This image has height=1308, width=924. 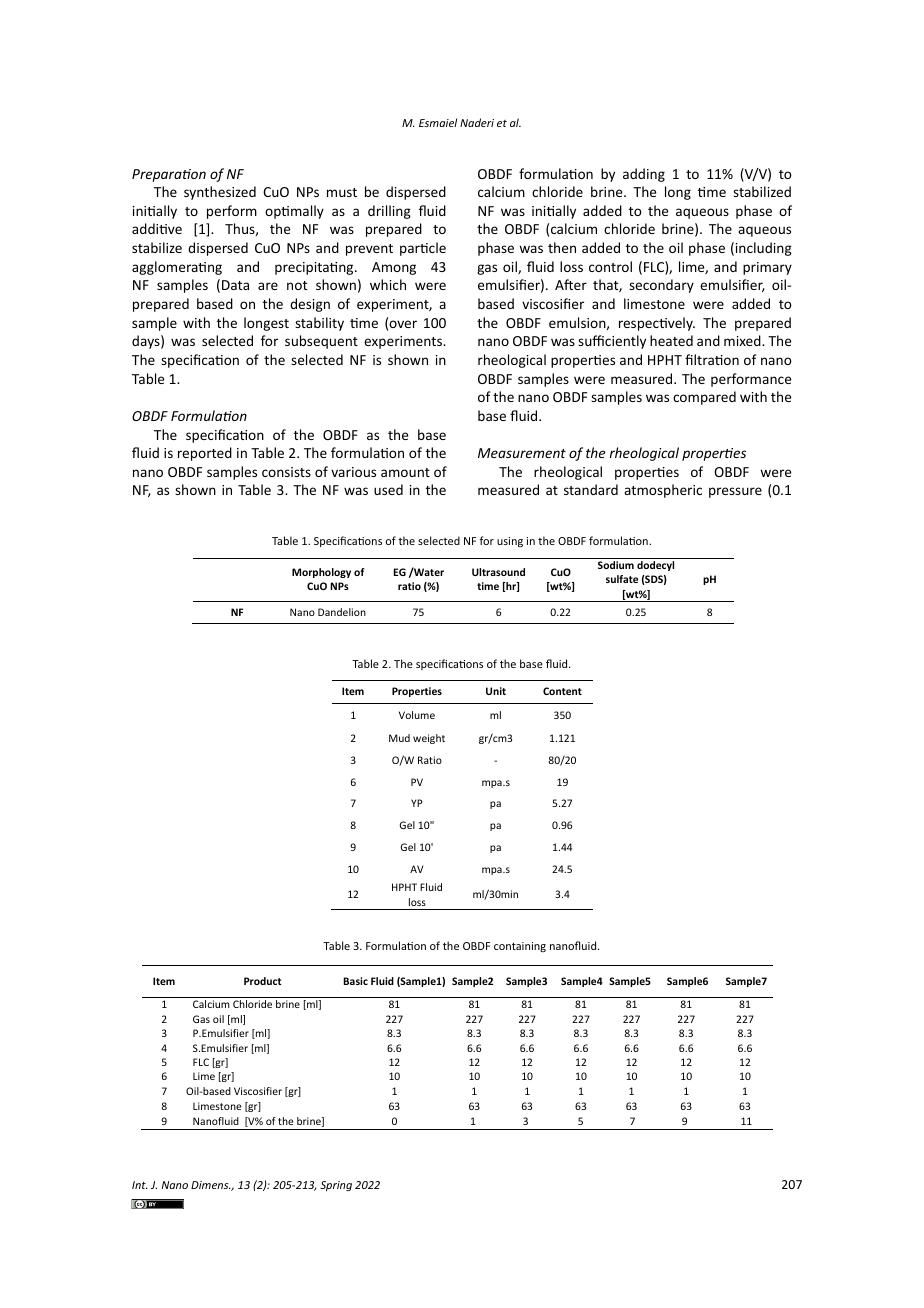 I want to click on particle, so click(x=423, y=249).
